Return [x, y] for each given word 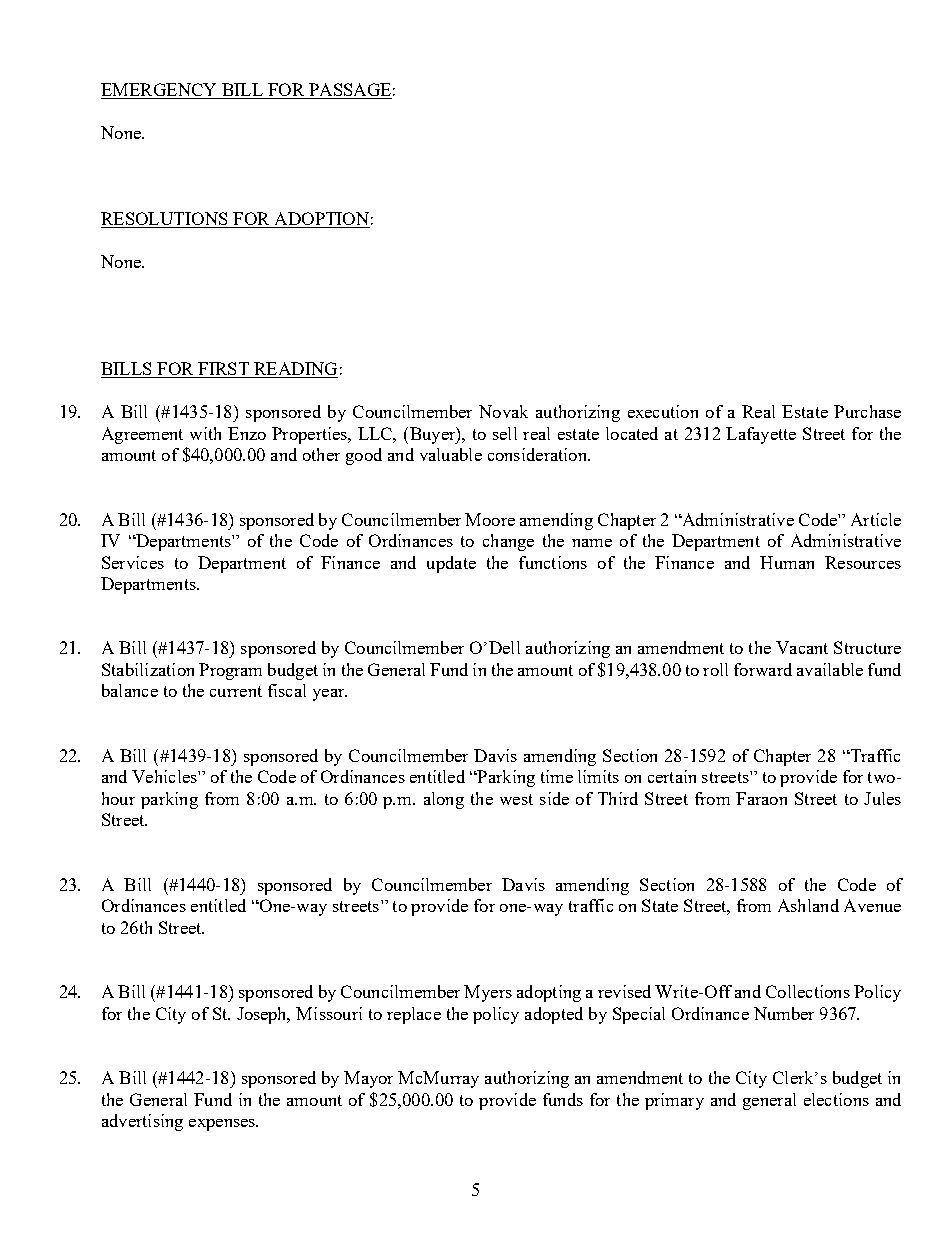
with [205, 433]
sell [505, 433]
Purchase [867, 411]
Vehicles [165, 776]
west [516, 799]
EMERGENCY [160, 91]
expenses [223, 1125]
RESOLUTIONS [165, 220]
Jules [882, 798]
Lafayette [761, 435]
